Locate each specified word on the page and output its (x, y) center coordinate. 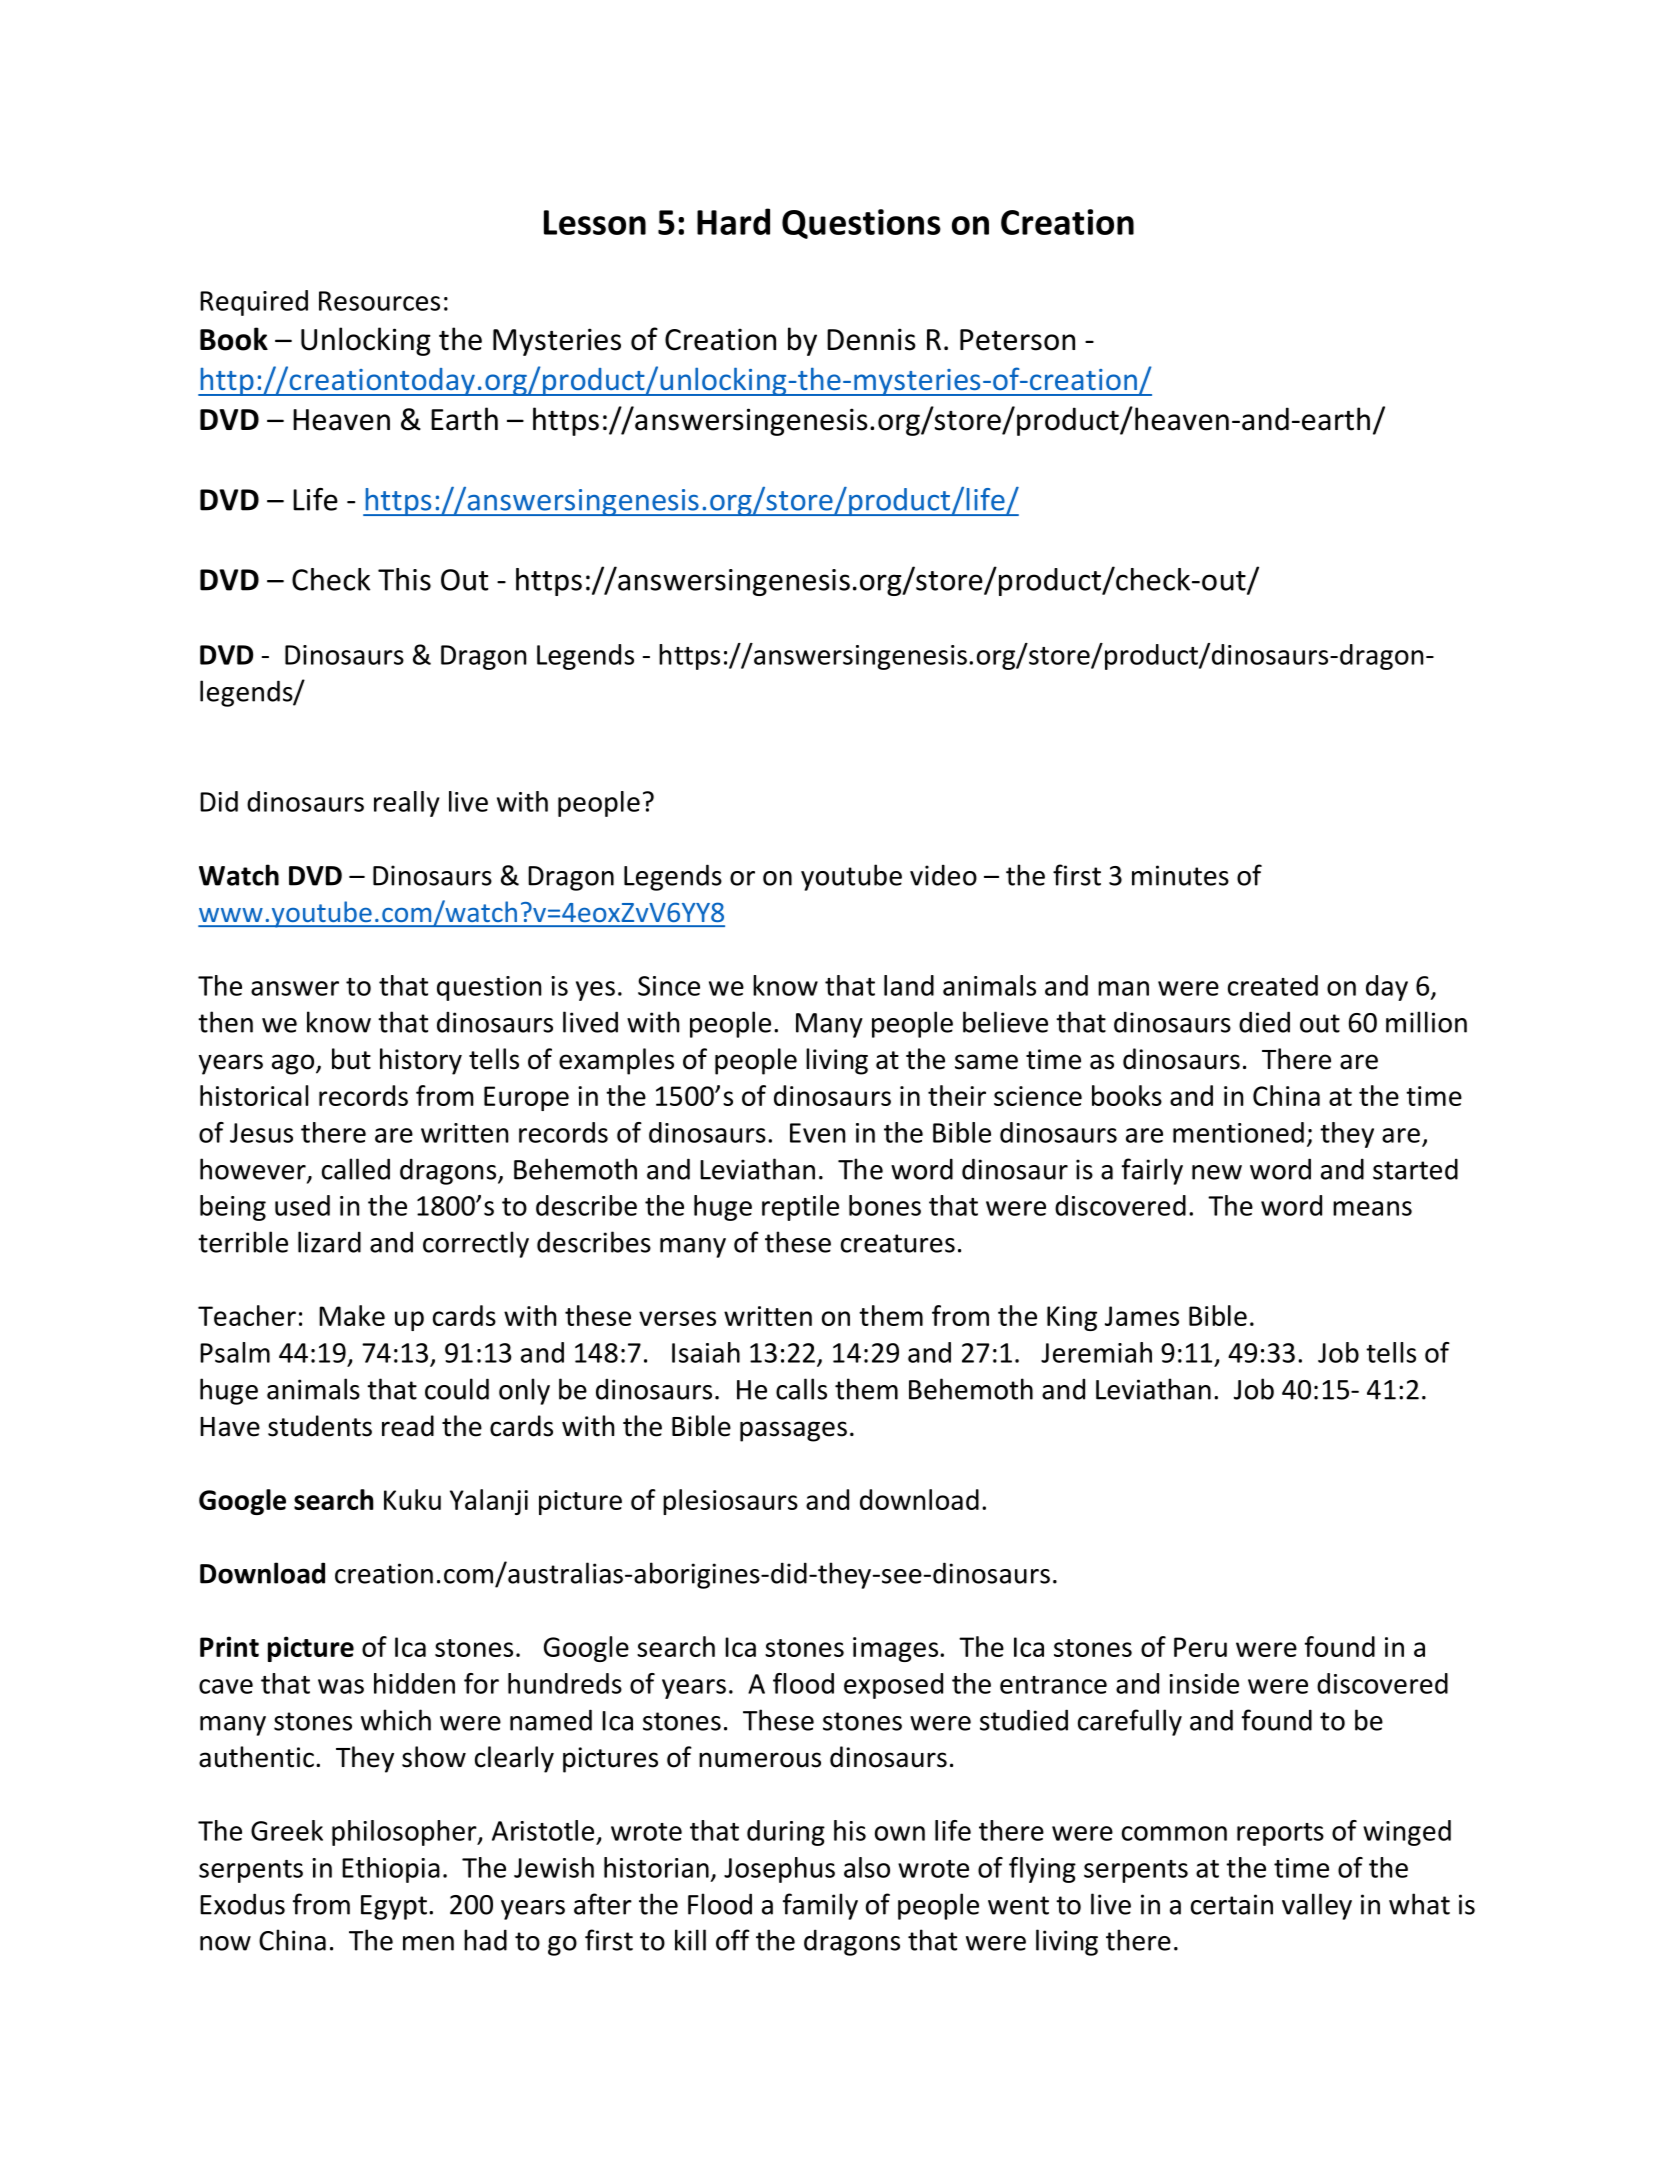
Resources (379, 301)
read (408, 1426)
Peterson (1017, 340)
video (943, 875)
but (351, 1059)
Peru (1200, 1647)
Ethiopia (391, 1870)
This (404, 579)
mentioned (1238, 1132)
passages (793, 1431)
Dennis (871, 339)
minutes (1180, 875)
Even (817, 1133)
